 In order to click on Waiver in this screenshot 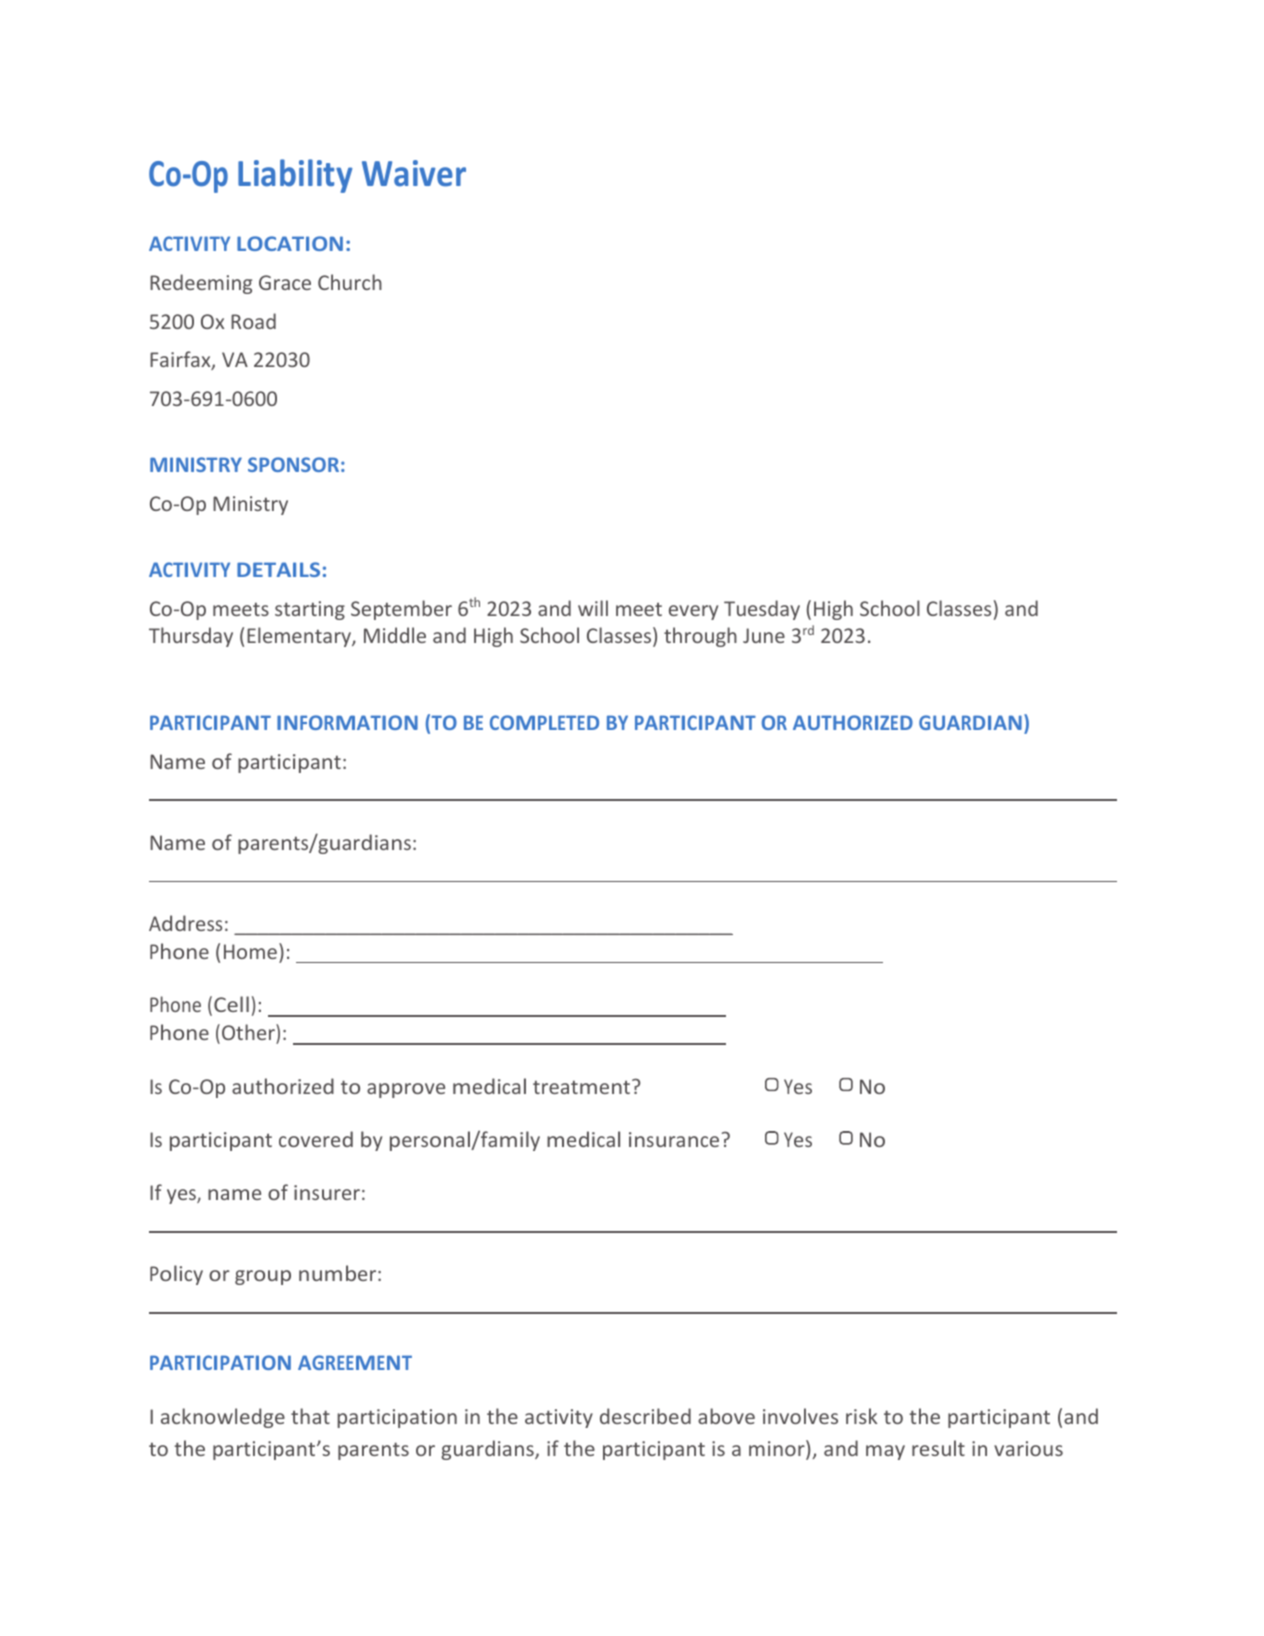, I will do `click(414, 173)`.
